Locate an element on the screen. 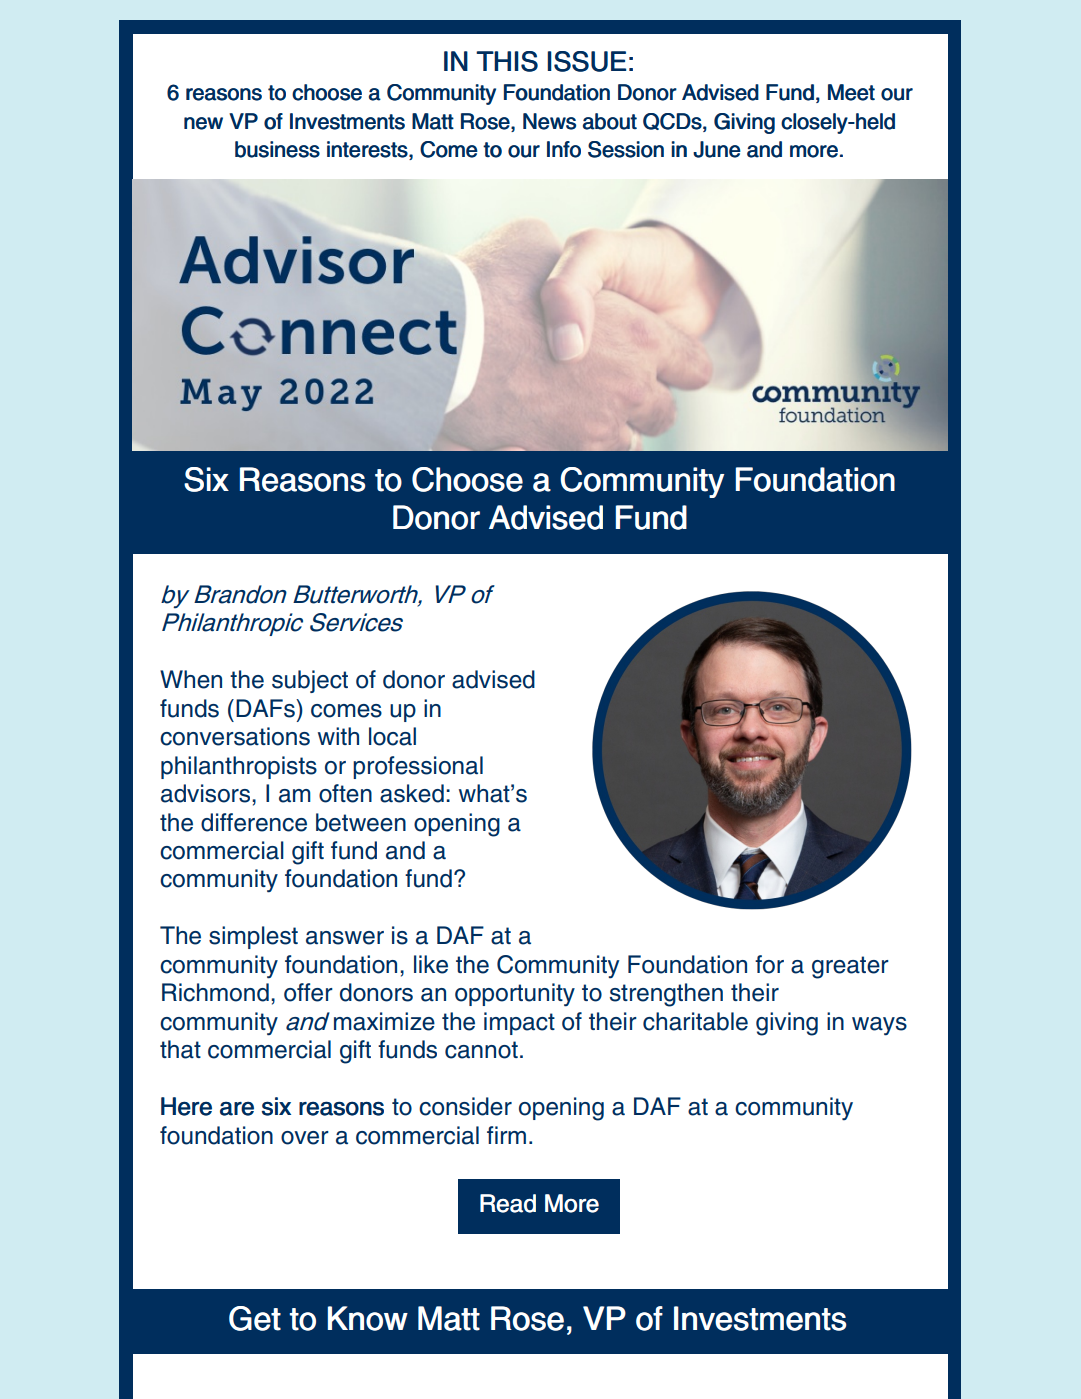 This screenshot has width=1081, height=1399. June is located at coordinates (717, 149).
